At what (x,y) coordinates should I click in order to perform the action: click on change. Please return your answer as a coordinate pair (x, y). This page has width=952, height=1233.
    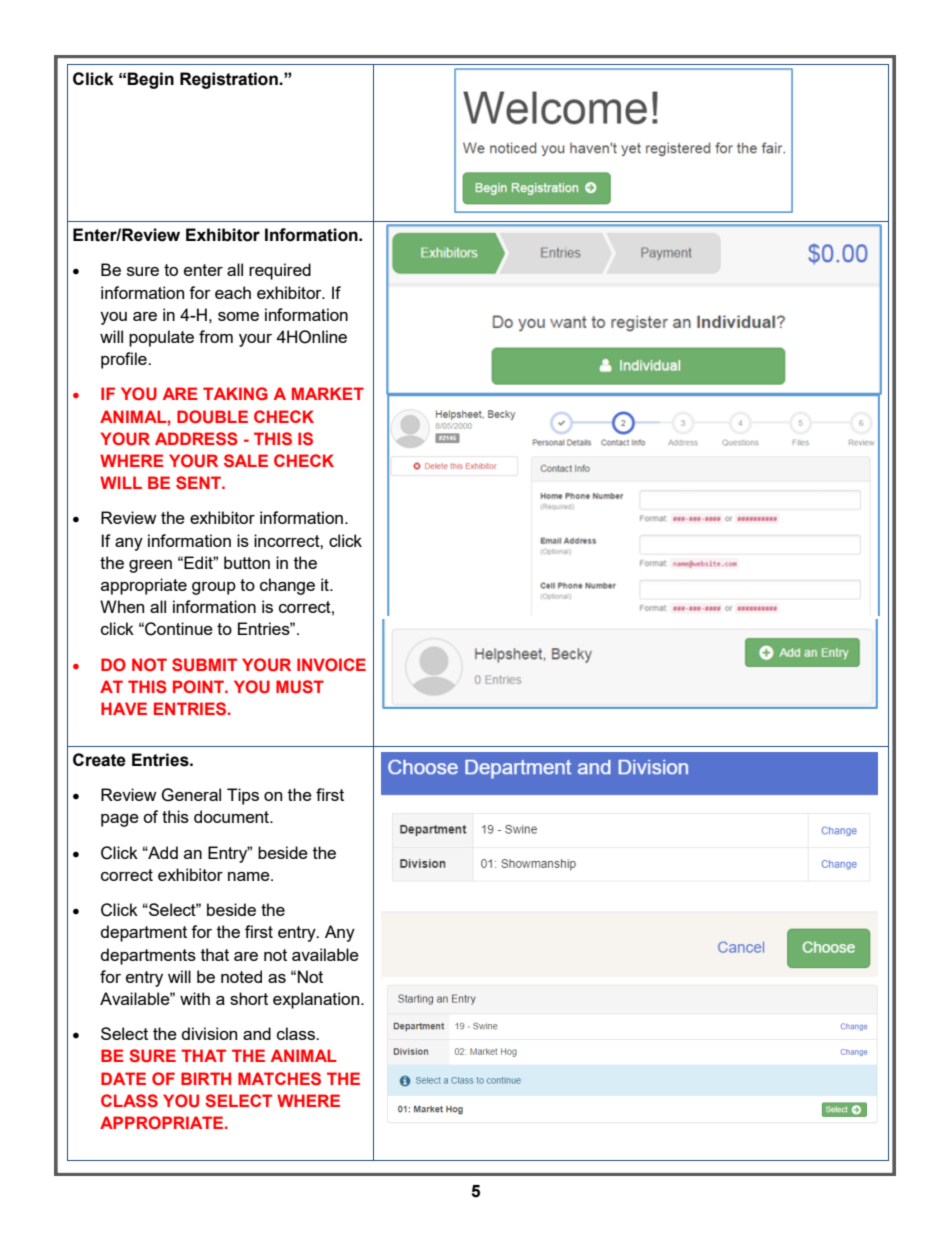
    Looking at the image, I should click on (287, 586).
